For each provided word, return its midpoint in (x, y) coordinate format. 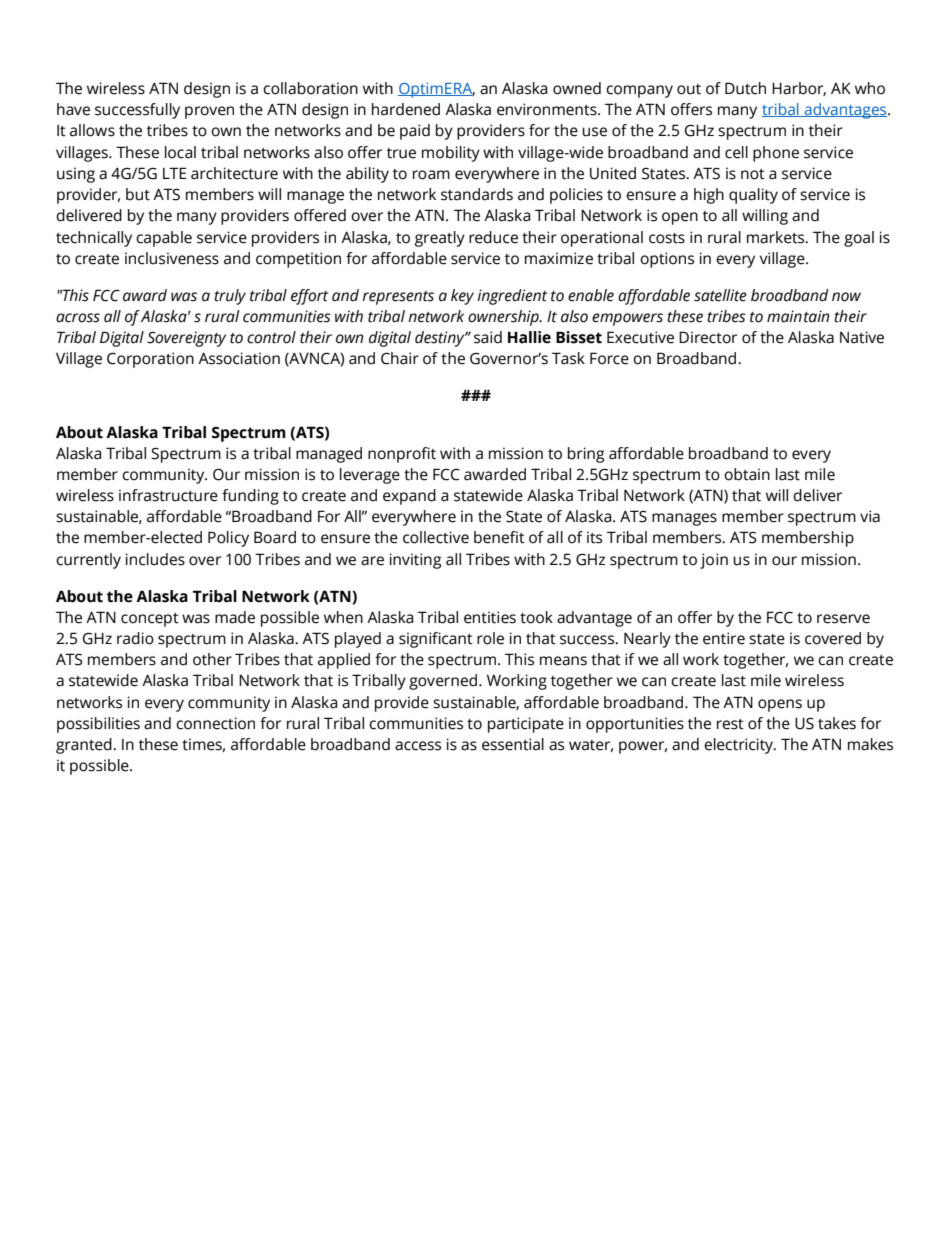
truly (230, 297)
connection (215, 723)
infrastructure (168, 495)
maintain (798, 316)
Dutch (745, 88)
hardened (406, 109)
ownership (504, 318)
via (870, 516)
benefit (499, 537)
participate (526, 725)
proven (209, 112)
